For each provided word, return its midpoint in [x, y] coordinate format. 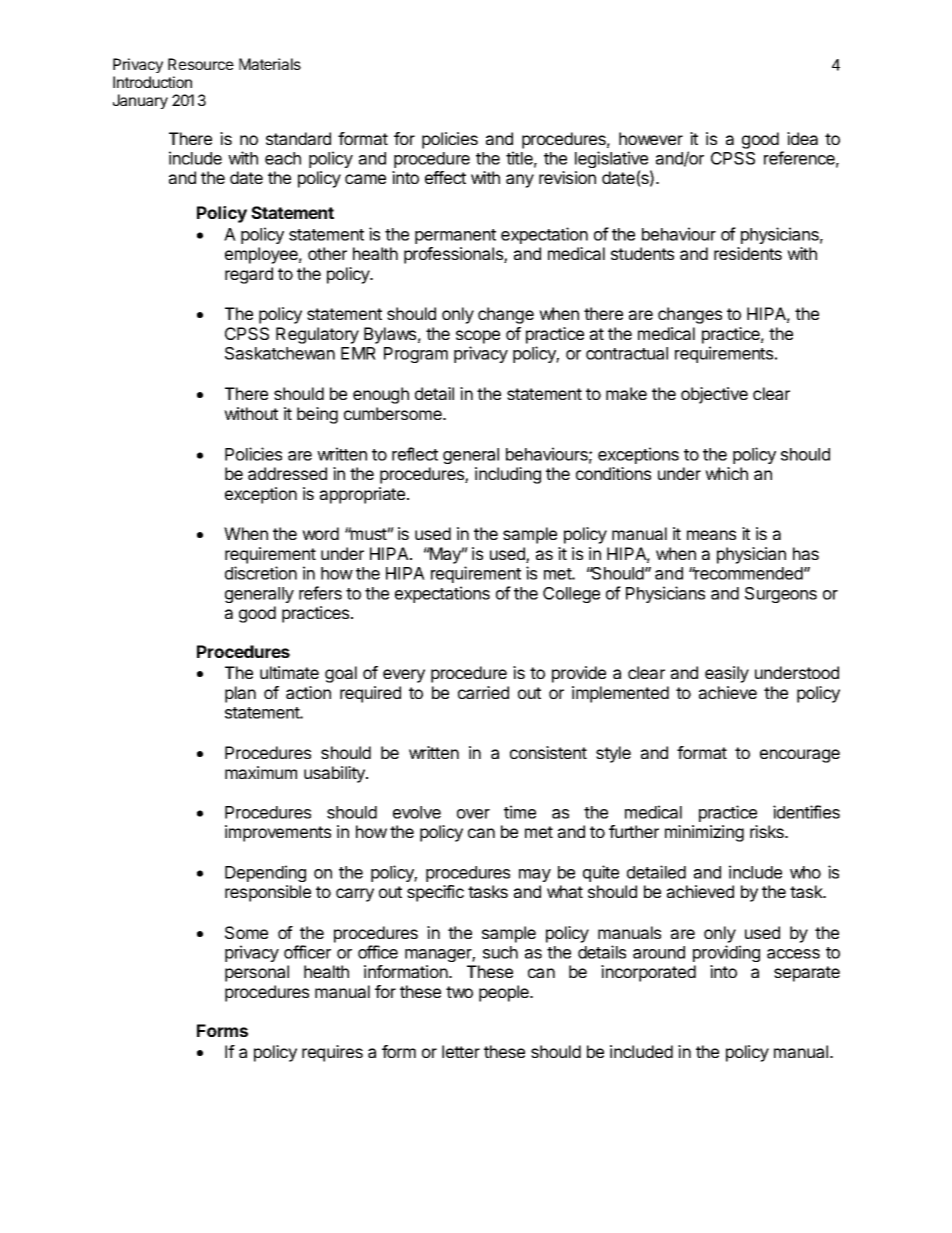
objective [714, 395]
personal [257, 973]
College [571, 595]
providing [726, 953]
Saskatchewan [280, 353]
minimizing [704, 833]
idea [802, 138]
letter [461, 1051]
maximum [261, 772]
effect [445, 177]
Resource [201, 64]
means [711, 535]
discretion [261, 573]
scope [478, 337]
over [473, 814]
